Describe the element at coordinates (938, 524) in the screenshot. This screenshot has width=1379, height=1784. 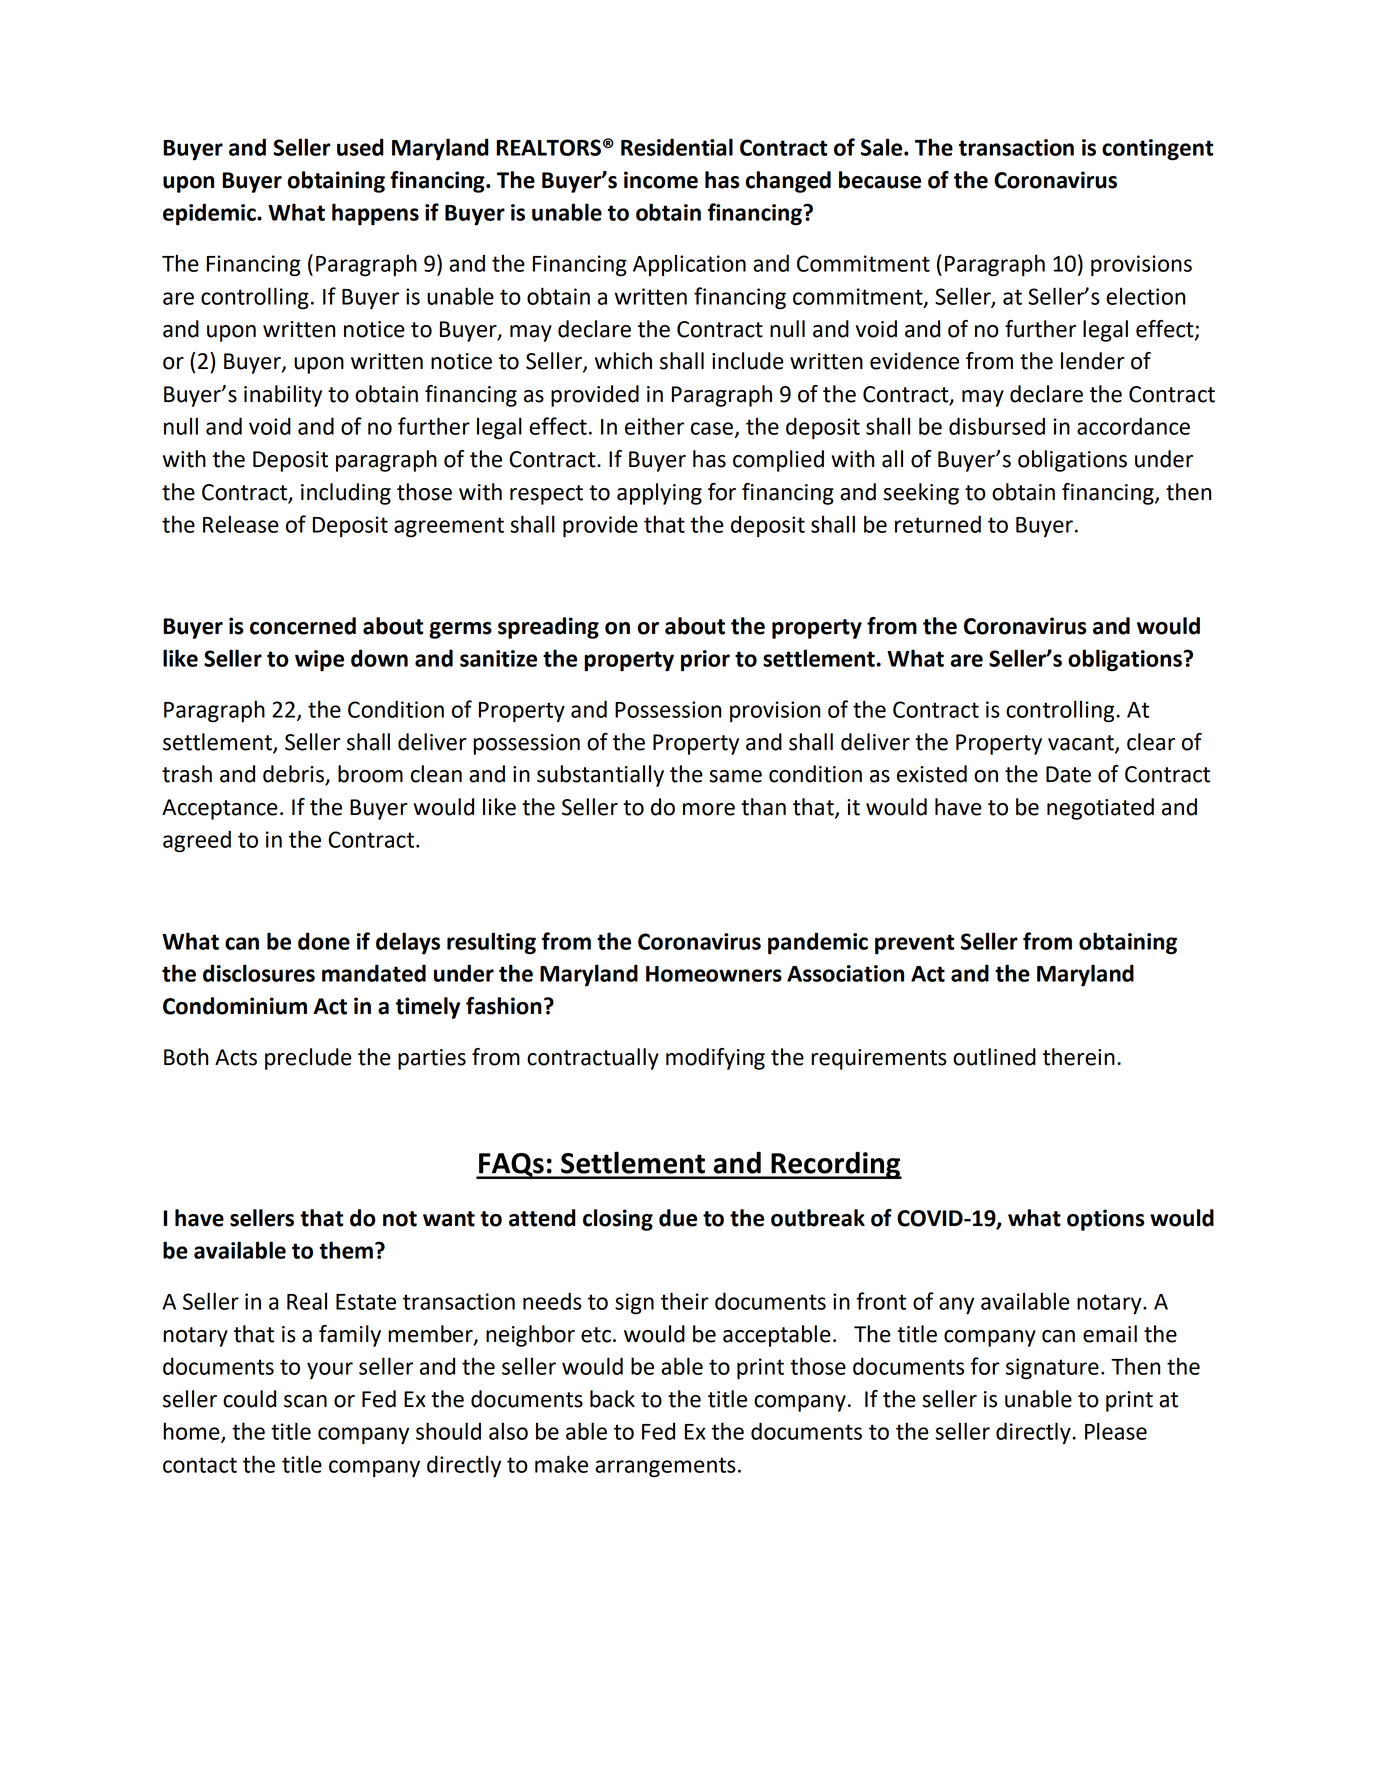
I see `returned` at that location.
